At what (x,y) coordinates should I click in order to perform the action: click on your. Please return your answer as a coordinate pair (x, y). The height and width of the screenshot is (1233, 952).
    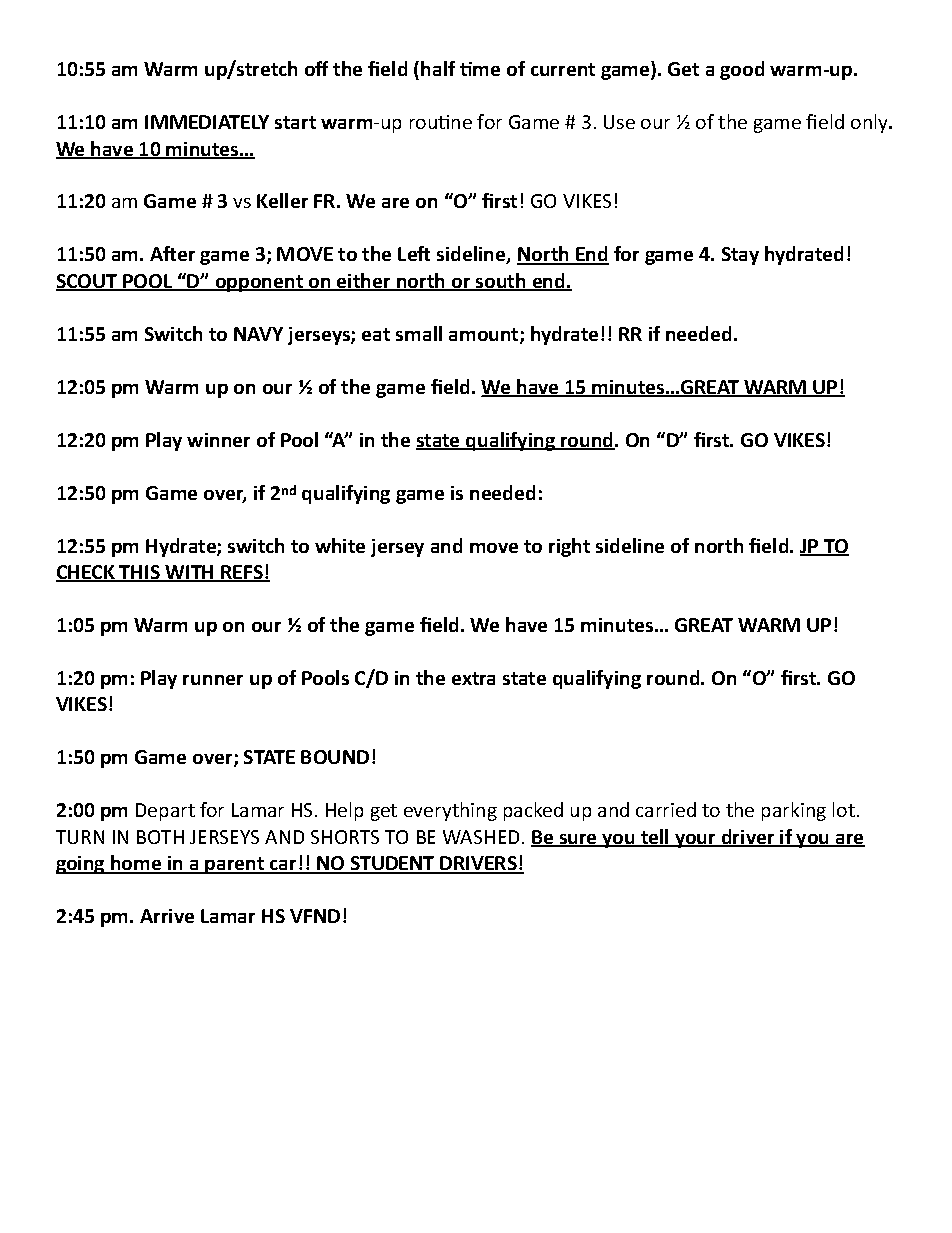
    Looking at the image, I should click on (696, 841).
